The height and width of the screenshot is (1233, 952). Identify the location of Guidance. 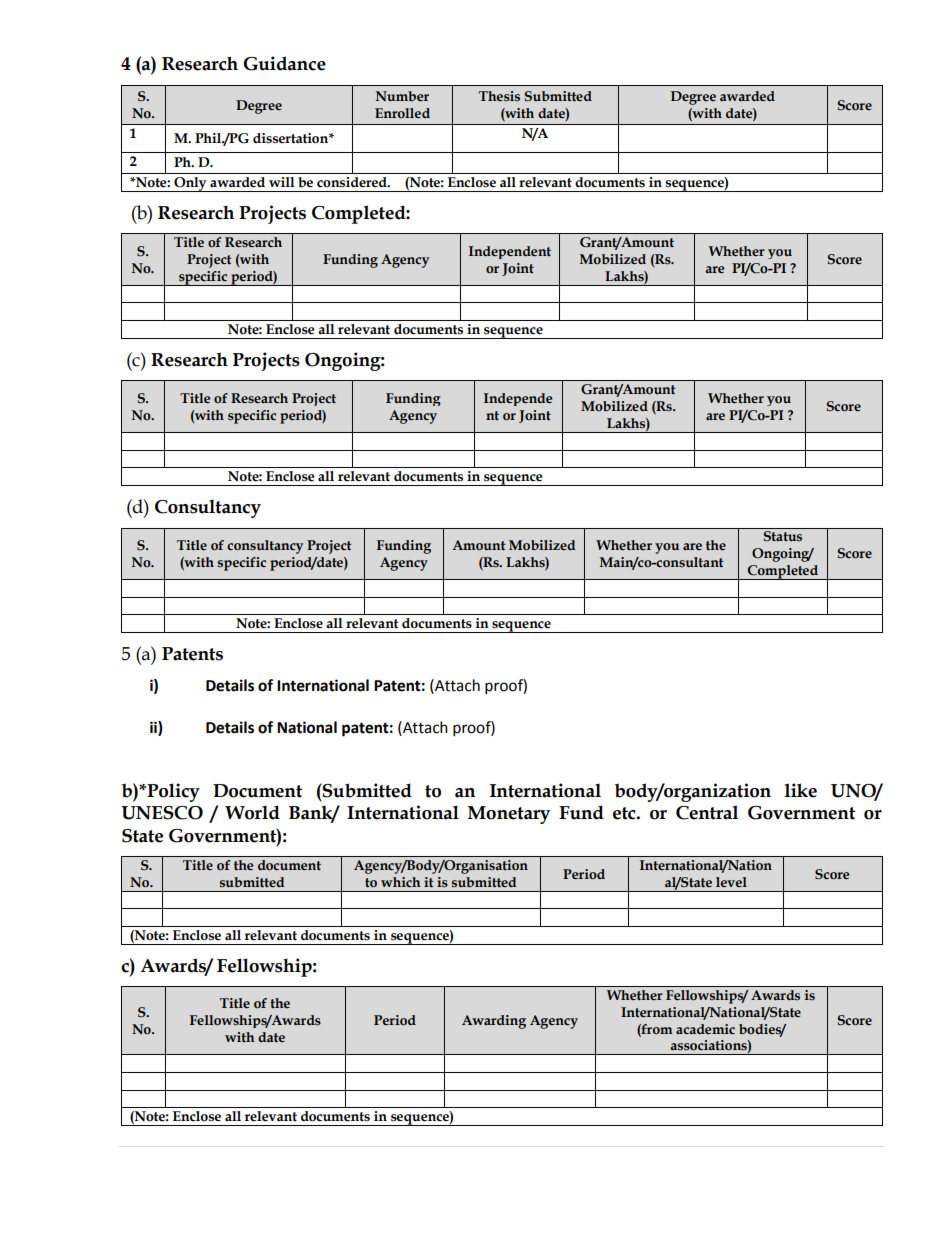
(284, 63).
